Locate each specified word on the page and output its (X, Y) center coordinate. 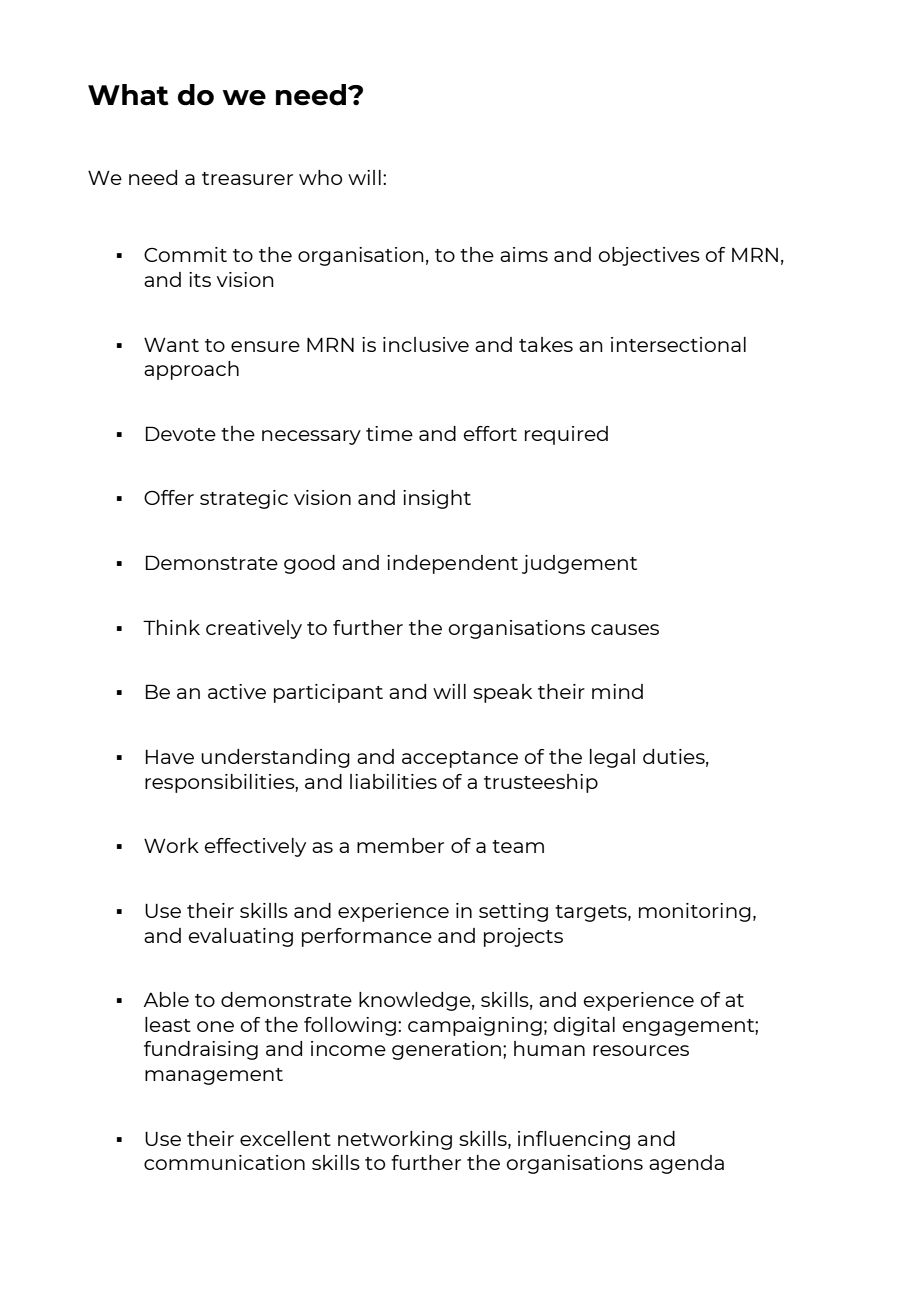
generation (446, 1050)
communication (224, 1162)
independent (452, 564)
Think (171, 627)
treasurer (247, 178)
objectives (649, 256)
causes (625, 629)
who (320, 177)
